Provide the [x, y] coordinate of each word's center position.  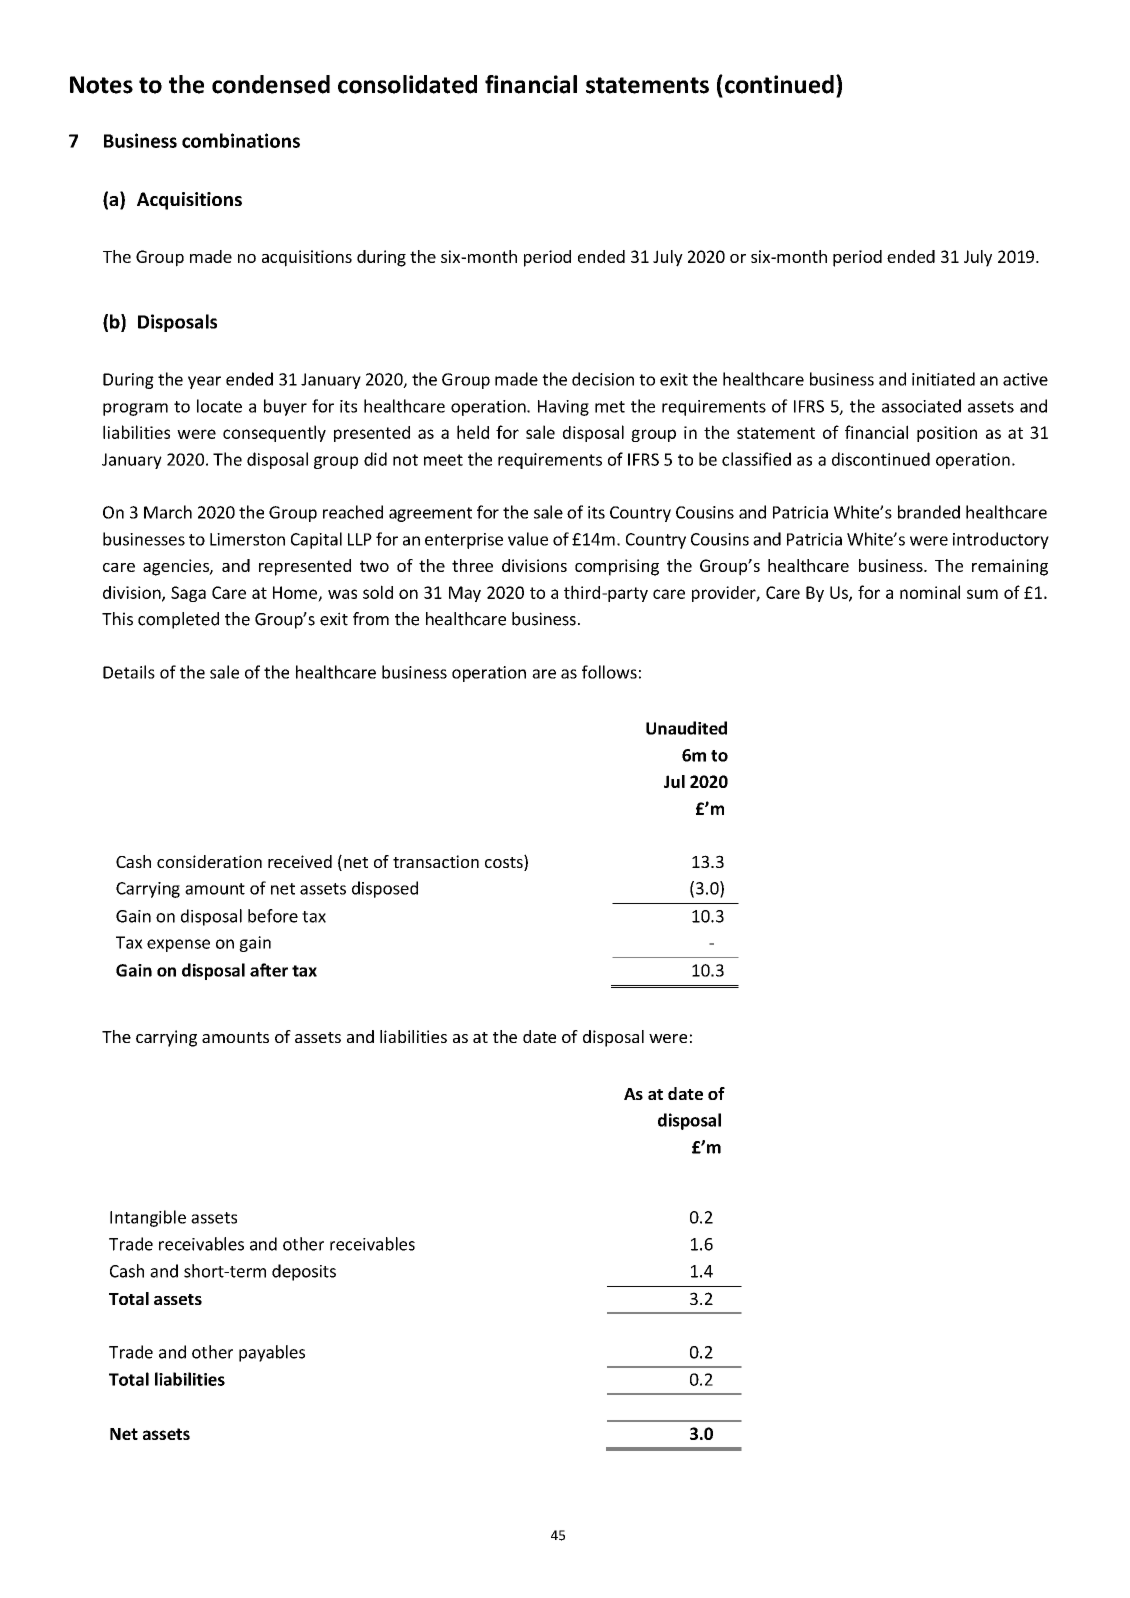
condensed [271, 84]
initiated [943, 379]
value [528, 539]
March [168, 512]
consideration [209, 861]
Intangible [148, 1218]
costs [505, 863]
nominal [930, 592]
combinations [241, 140]
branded [929, 512]
